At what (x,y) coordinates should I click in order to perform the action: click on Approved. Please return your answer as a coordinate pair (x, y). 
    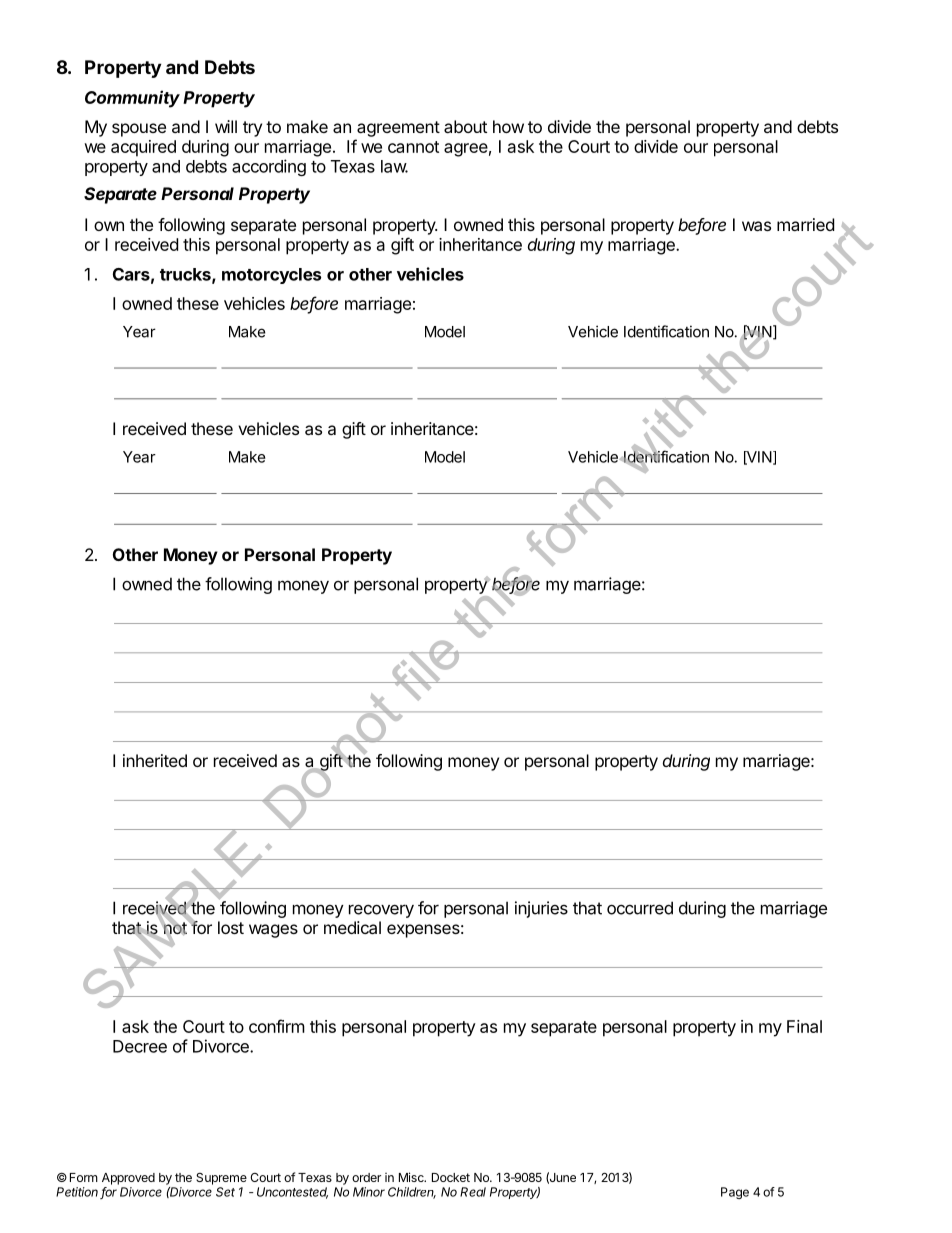
    Looking at the image, I should click on (128, 1179).
